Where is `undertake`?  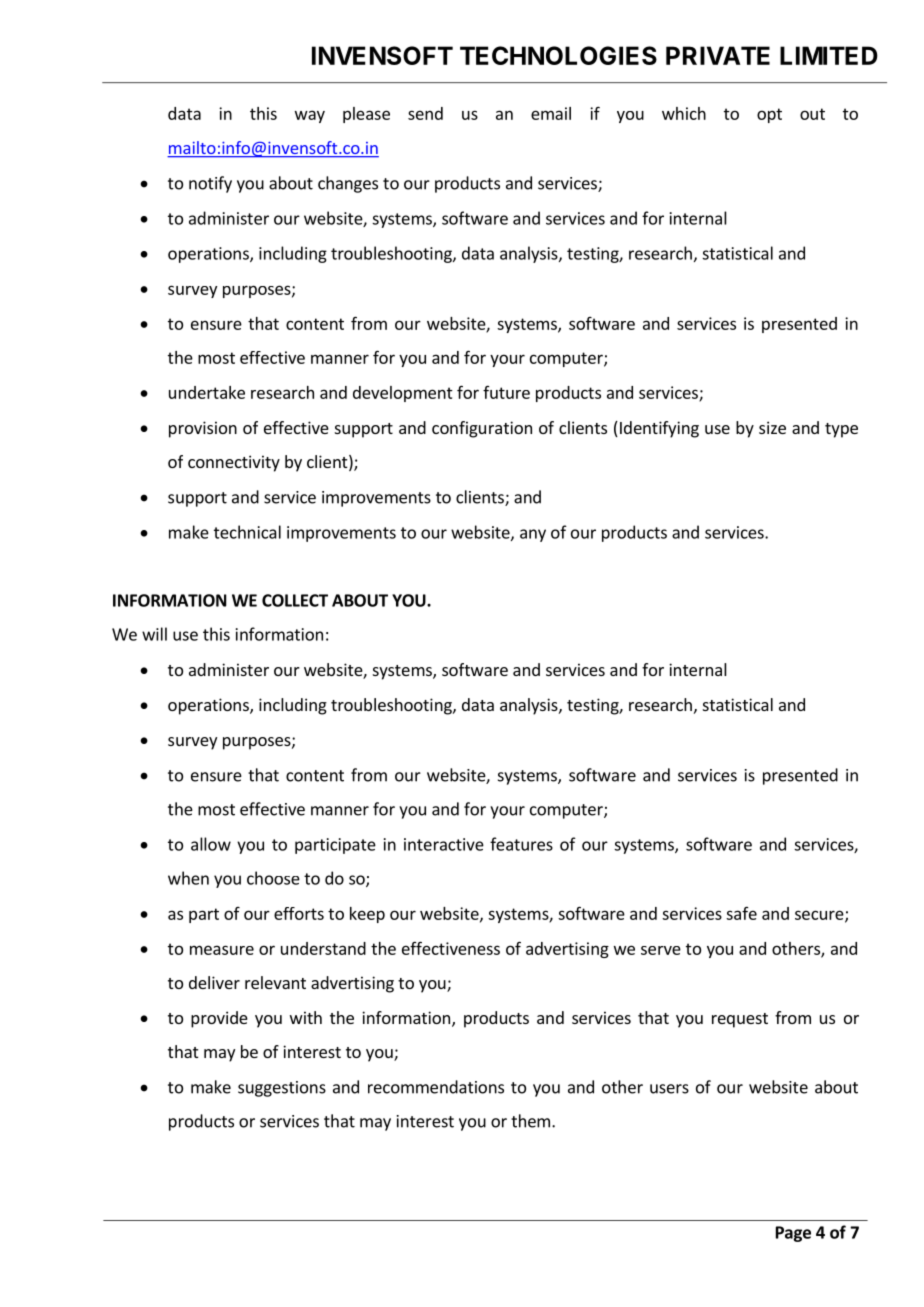 undertake is located at coordinates (207, 392).
